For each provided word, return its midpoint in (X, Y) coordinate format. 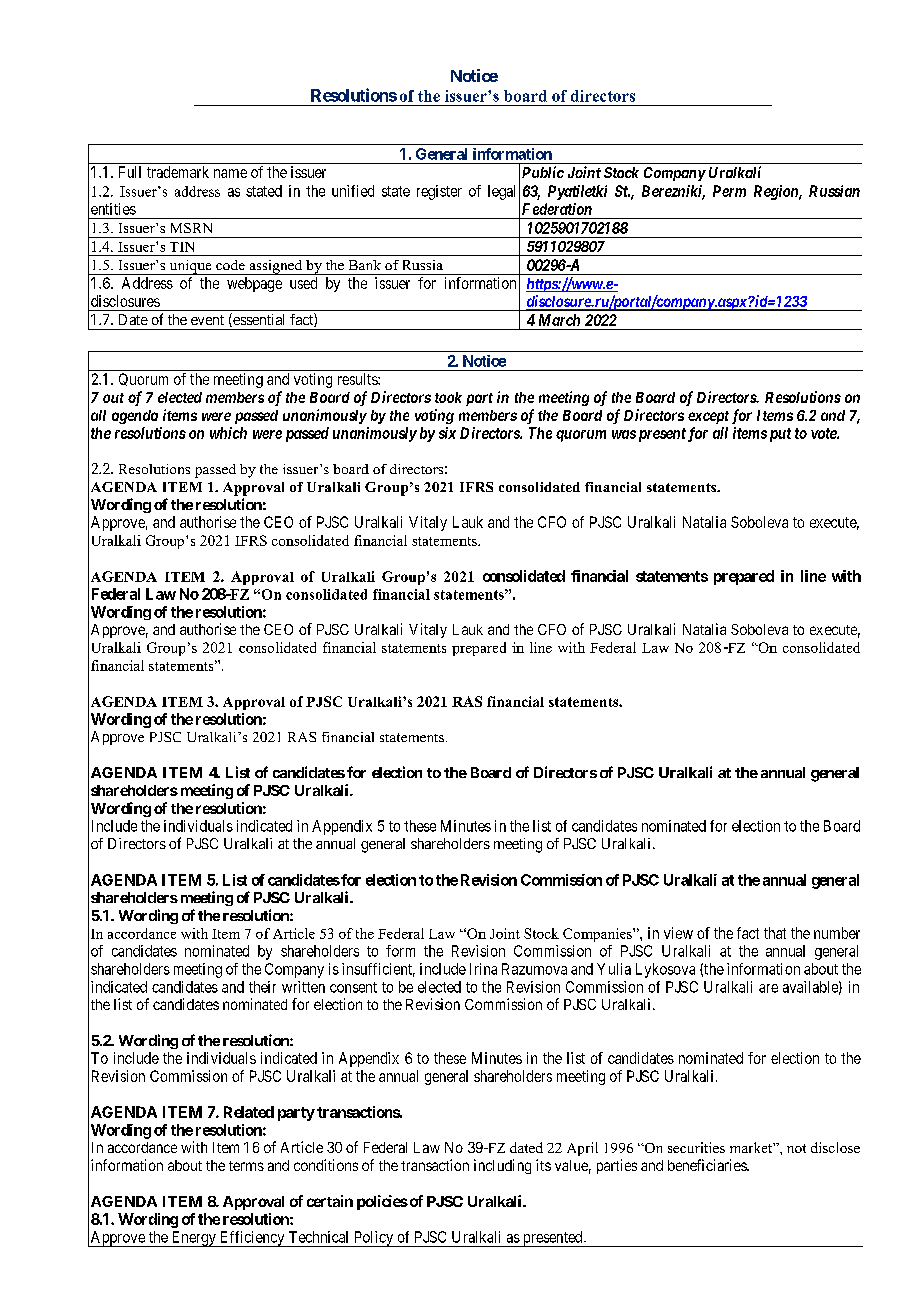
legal (501, 192)
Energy (193, 1239)
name (230, 173)
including (502, 1166)
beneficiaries (708, 1165)
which (228, 433)
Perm (729, 191)
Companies (598, 935)
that (775, 933)
